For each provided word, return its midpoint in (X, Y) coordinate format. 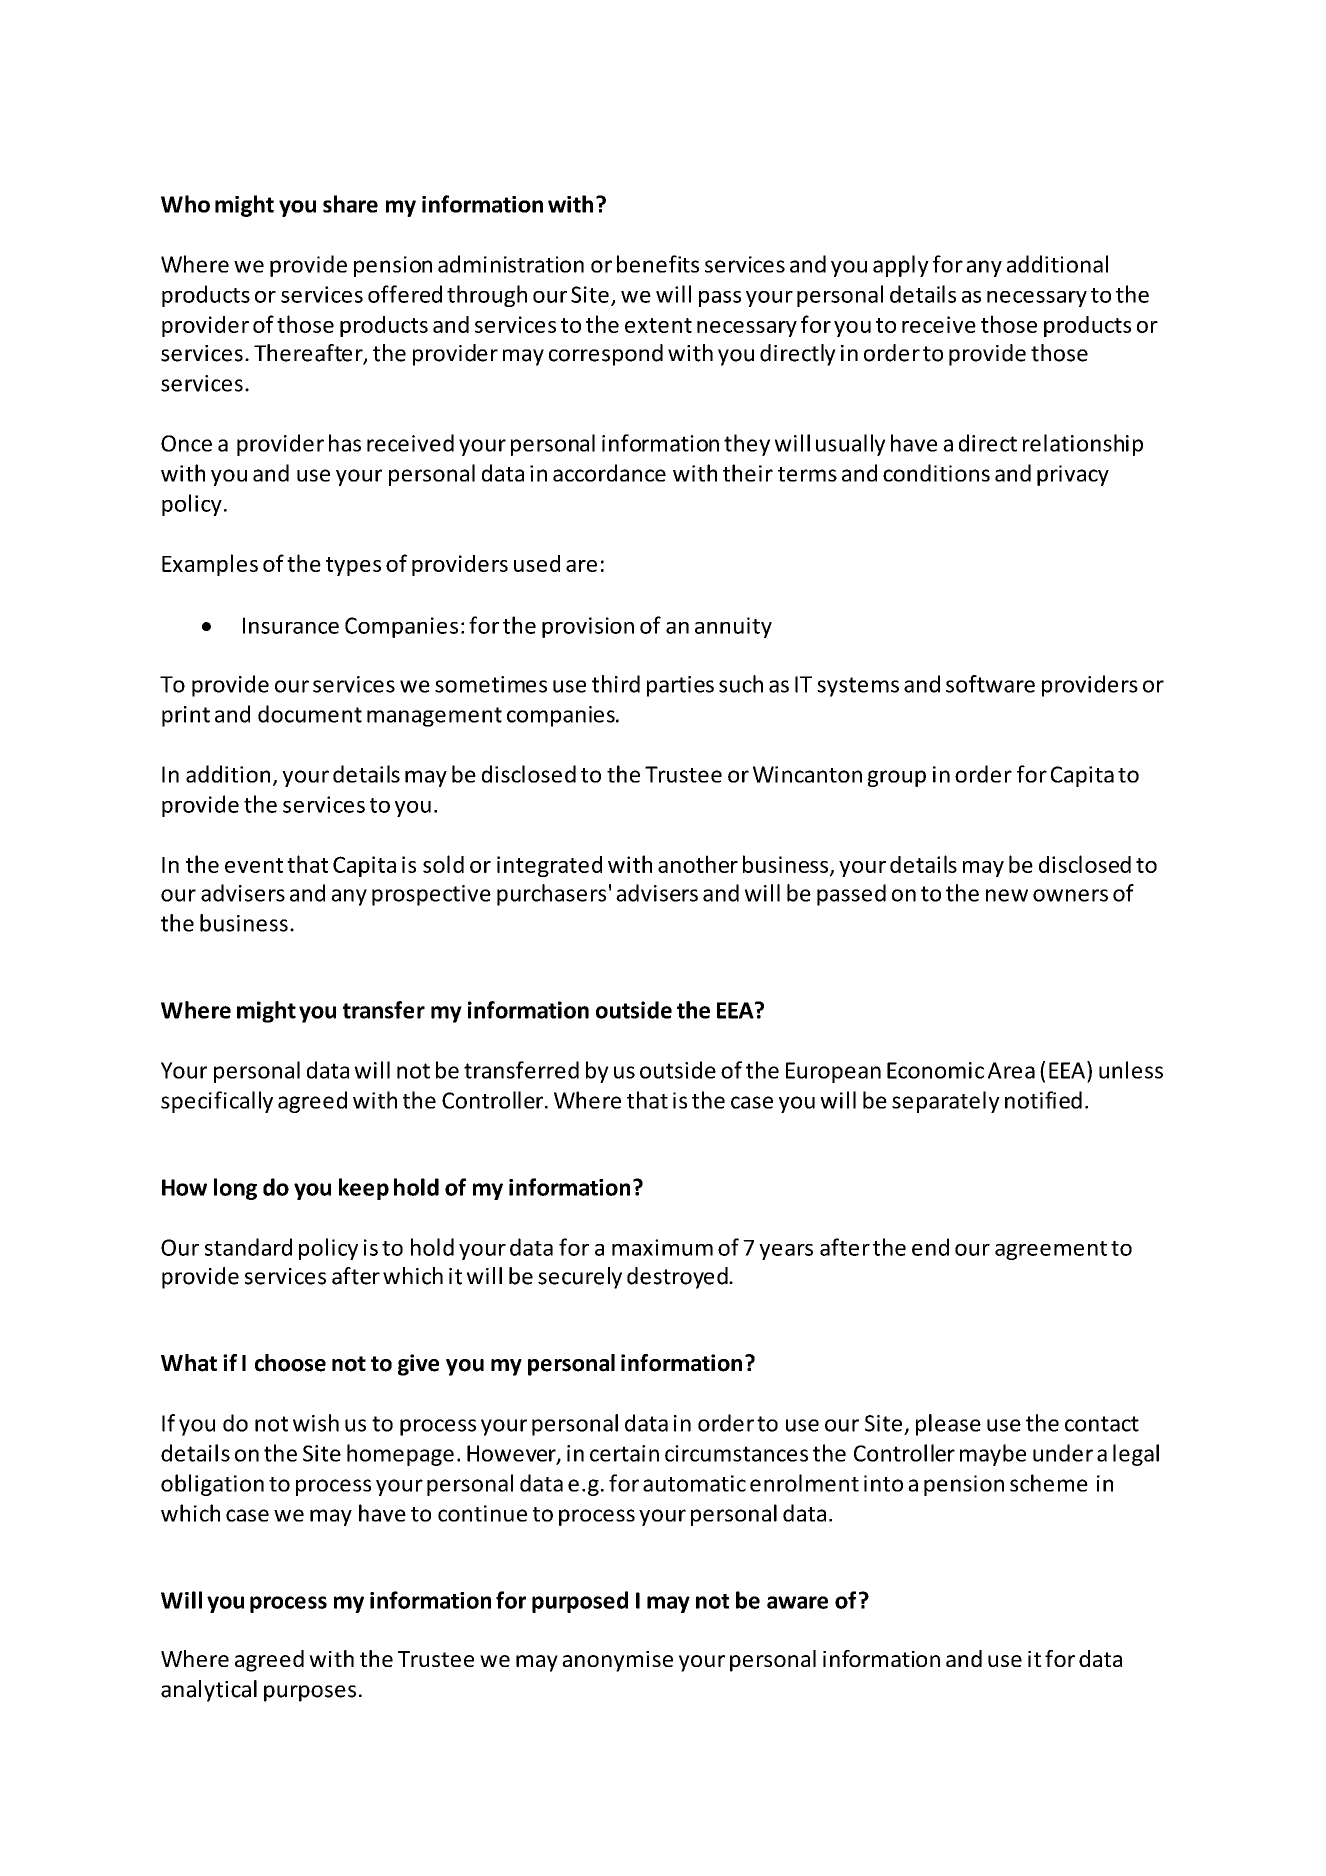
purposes (310, 1693)
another (698, 864)
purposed (580, 1602)
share (350, 204)
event (254, 865)
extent (658, 325)
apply (901, 266)
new (1007, 895)
